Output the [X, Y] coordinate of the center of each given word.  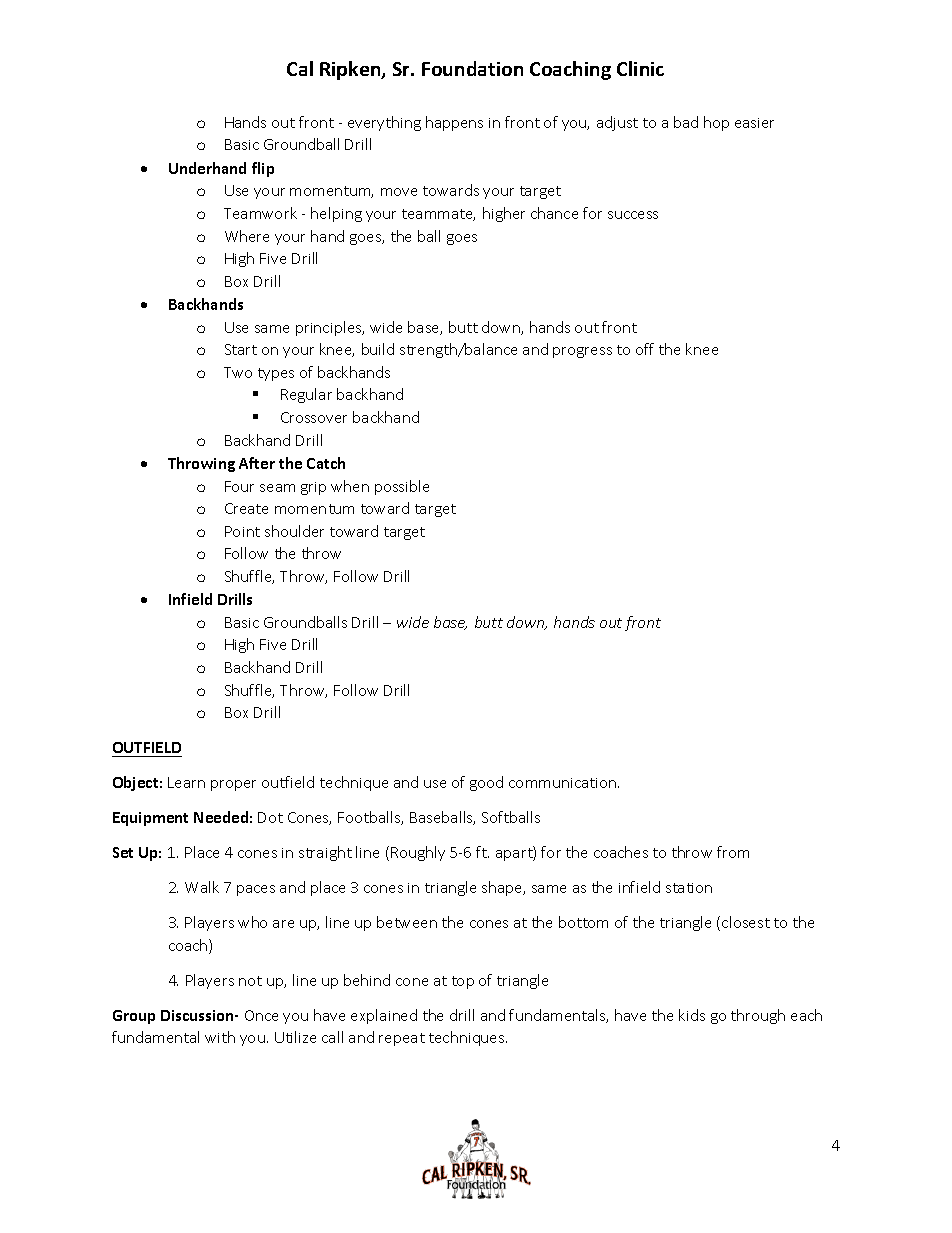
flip [263, 169]
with [220, 1037]
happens [454, 123]
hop [716, 123]
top [463, 982]
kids [692, 1015]
